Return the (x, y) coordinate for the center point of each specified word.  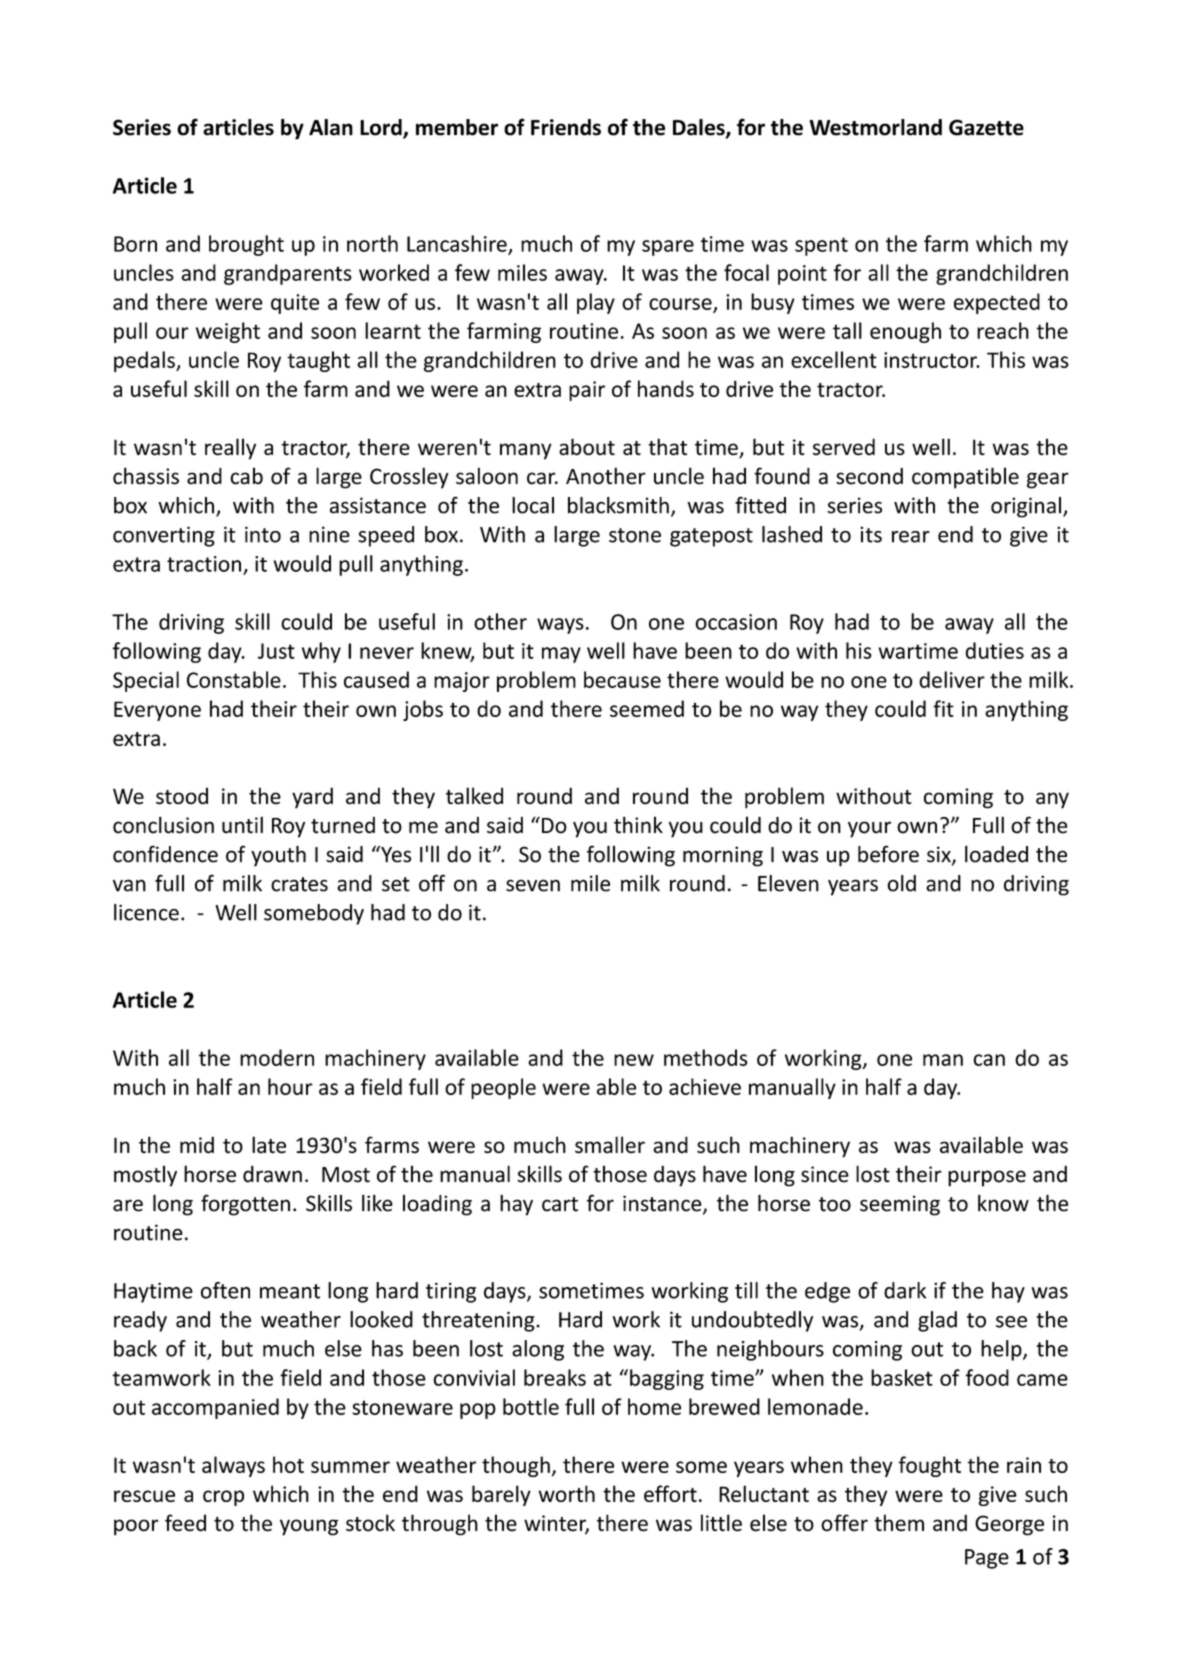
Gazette (986, 127)
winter (556, 1524)
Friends (566, 127)
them (899, 1523)
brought (246, 245)
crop (223, 1498)
